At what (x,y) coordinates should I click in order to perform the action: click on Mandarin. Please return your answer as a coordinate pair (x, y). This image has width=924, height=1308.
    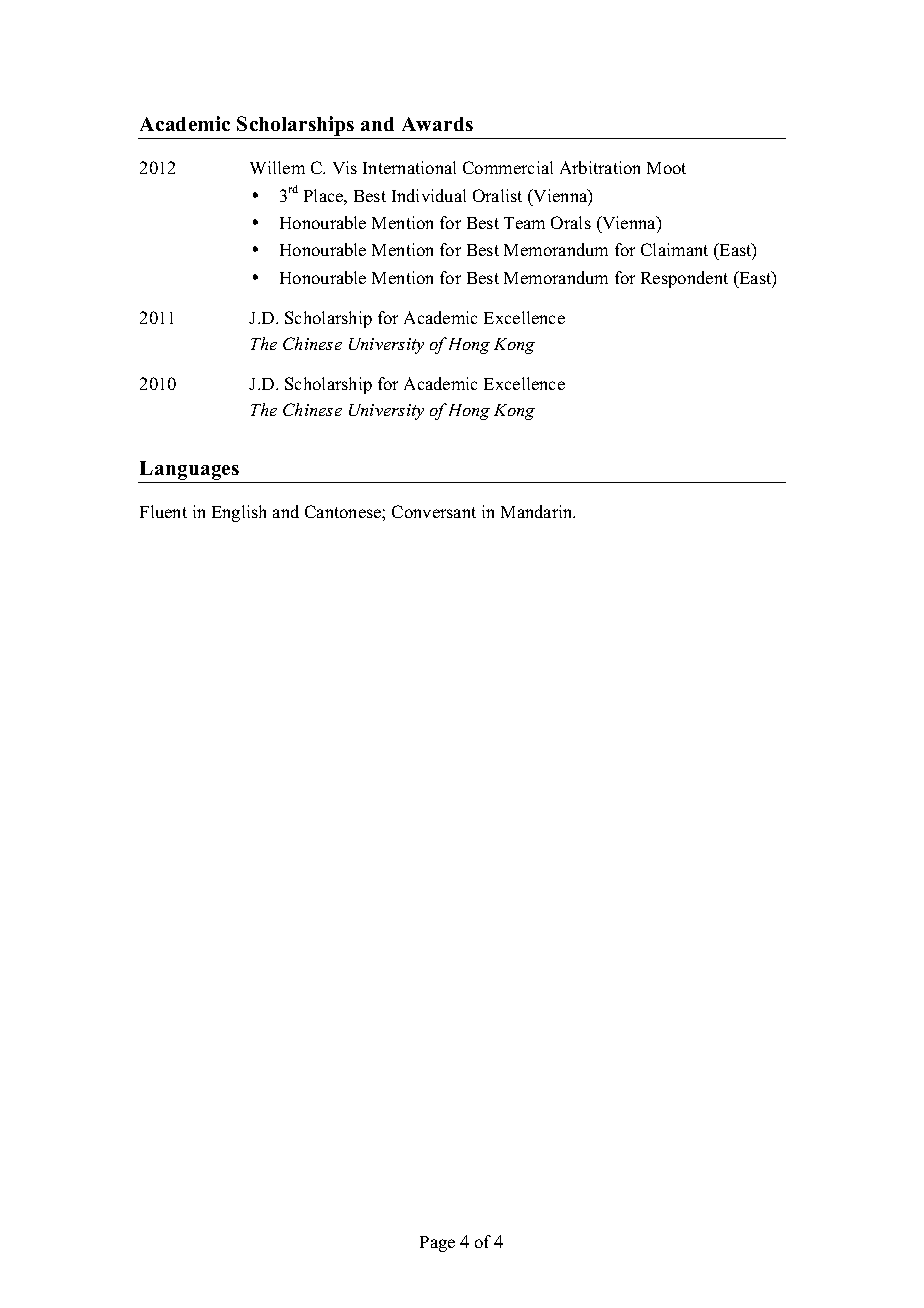
    Looking at the image, I should click on (538, 511).
